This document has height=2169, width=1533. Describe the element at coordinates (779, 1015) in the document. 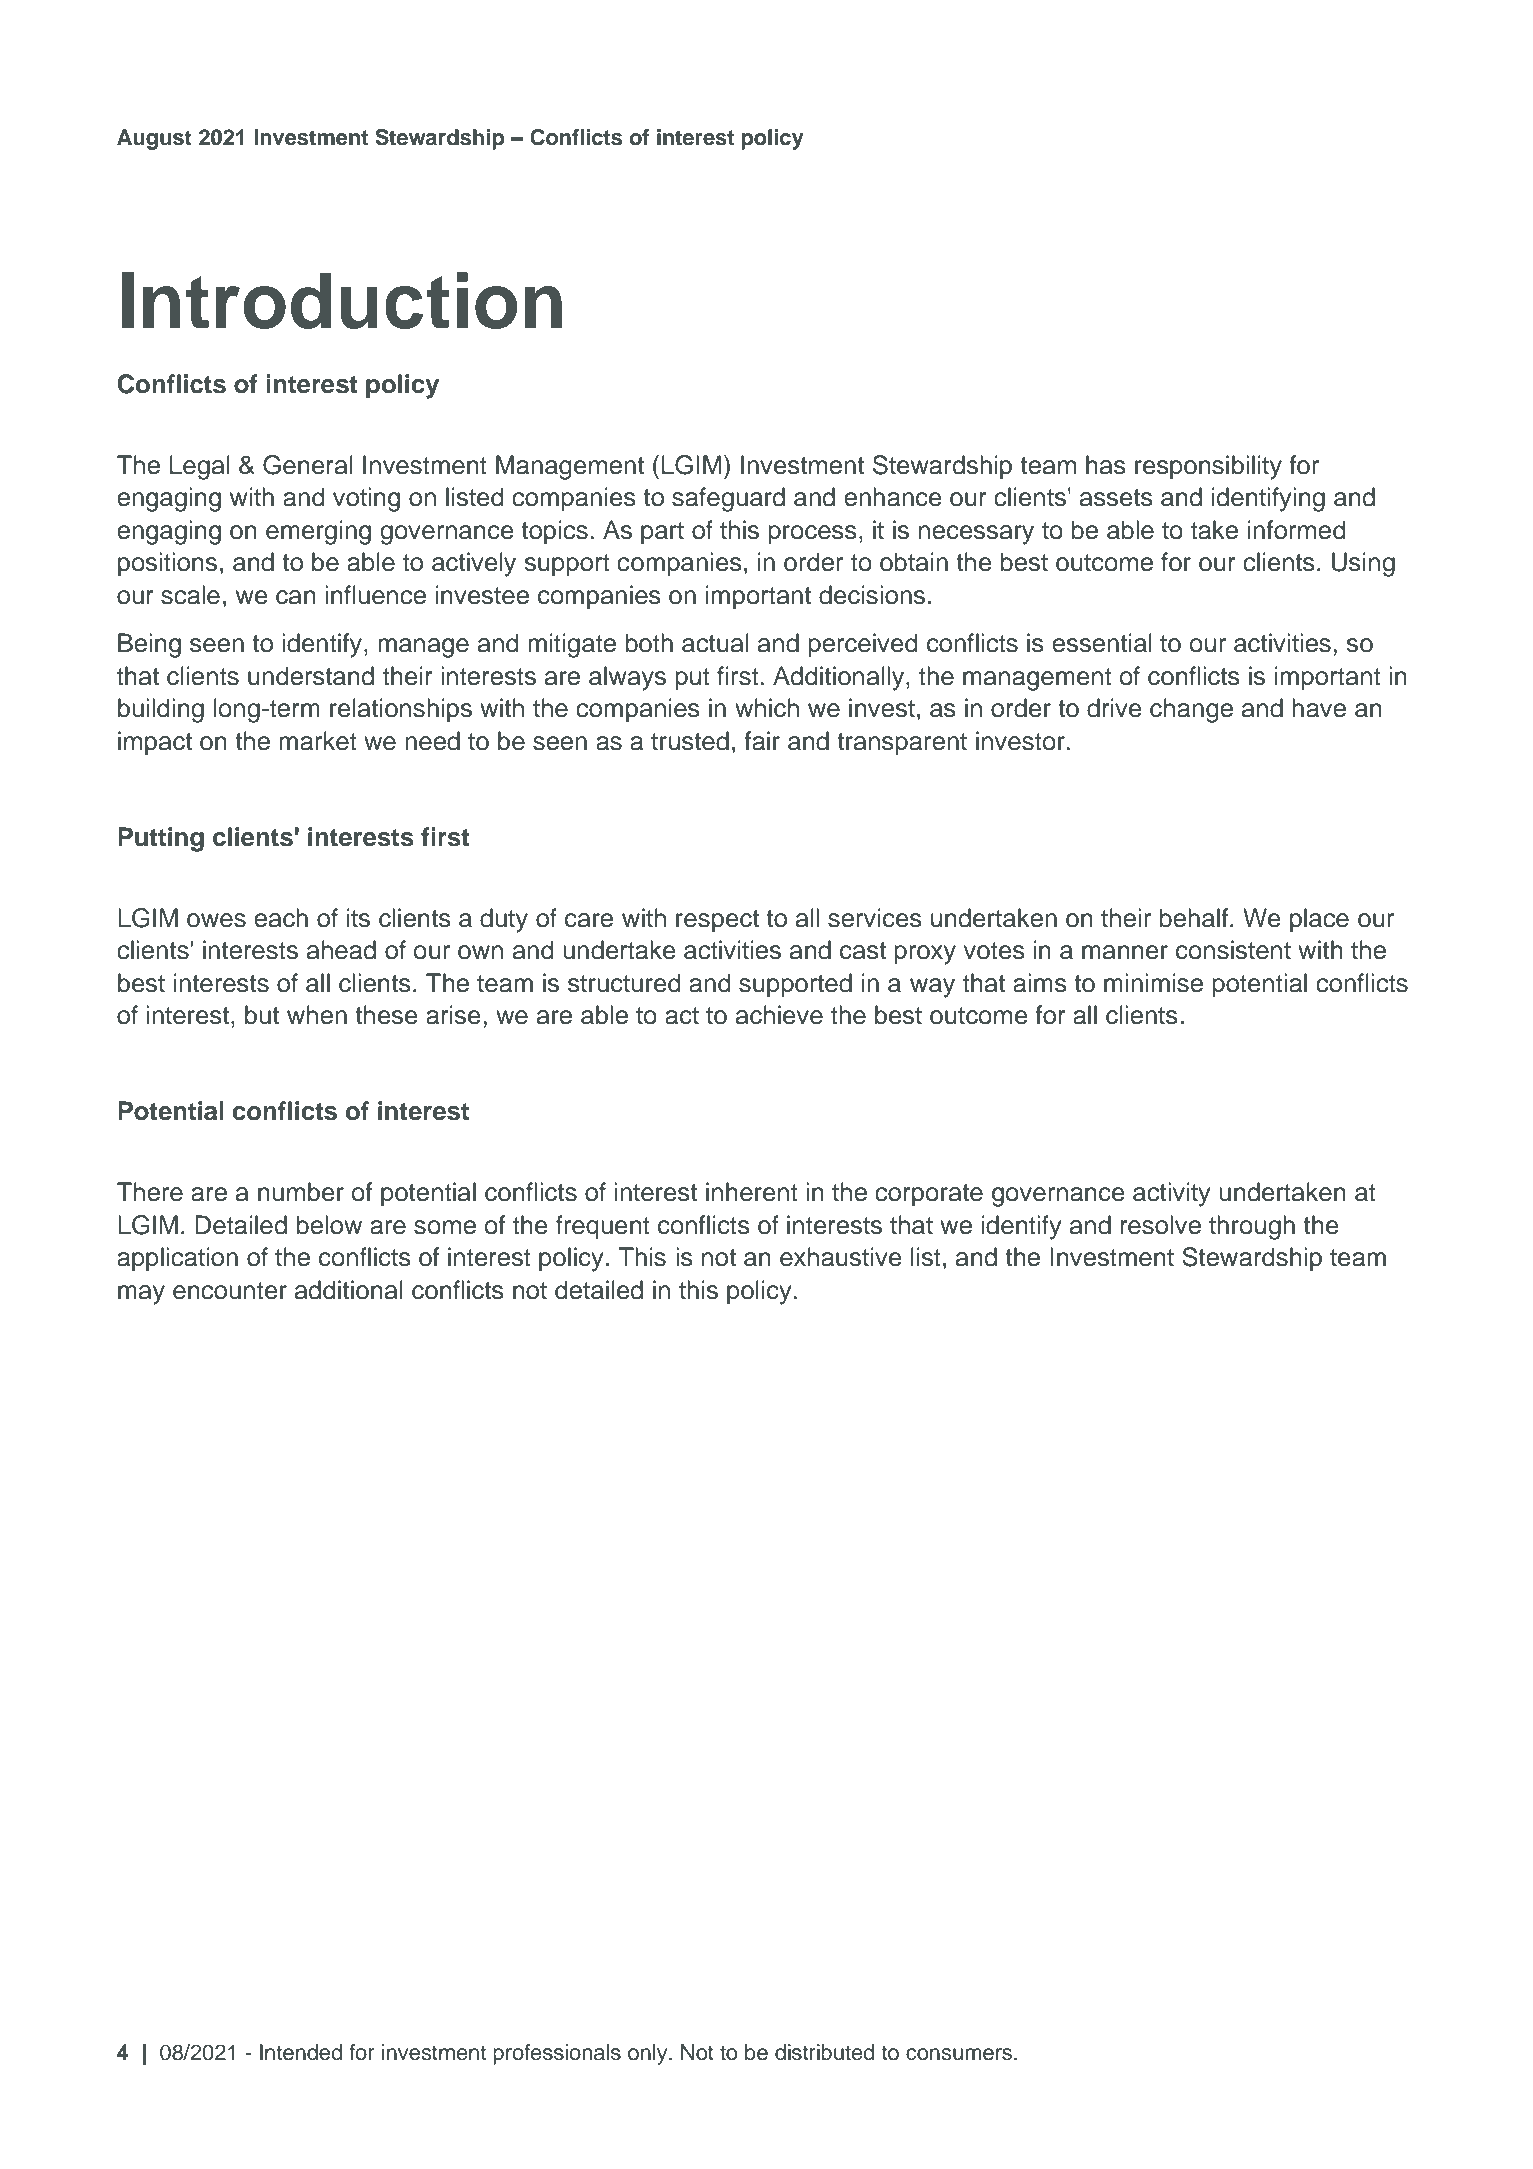

I see `achieve` at that location.
